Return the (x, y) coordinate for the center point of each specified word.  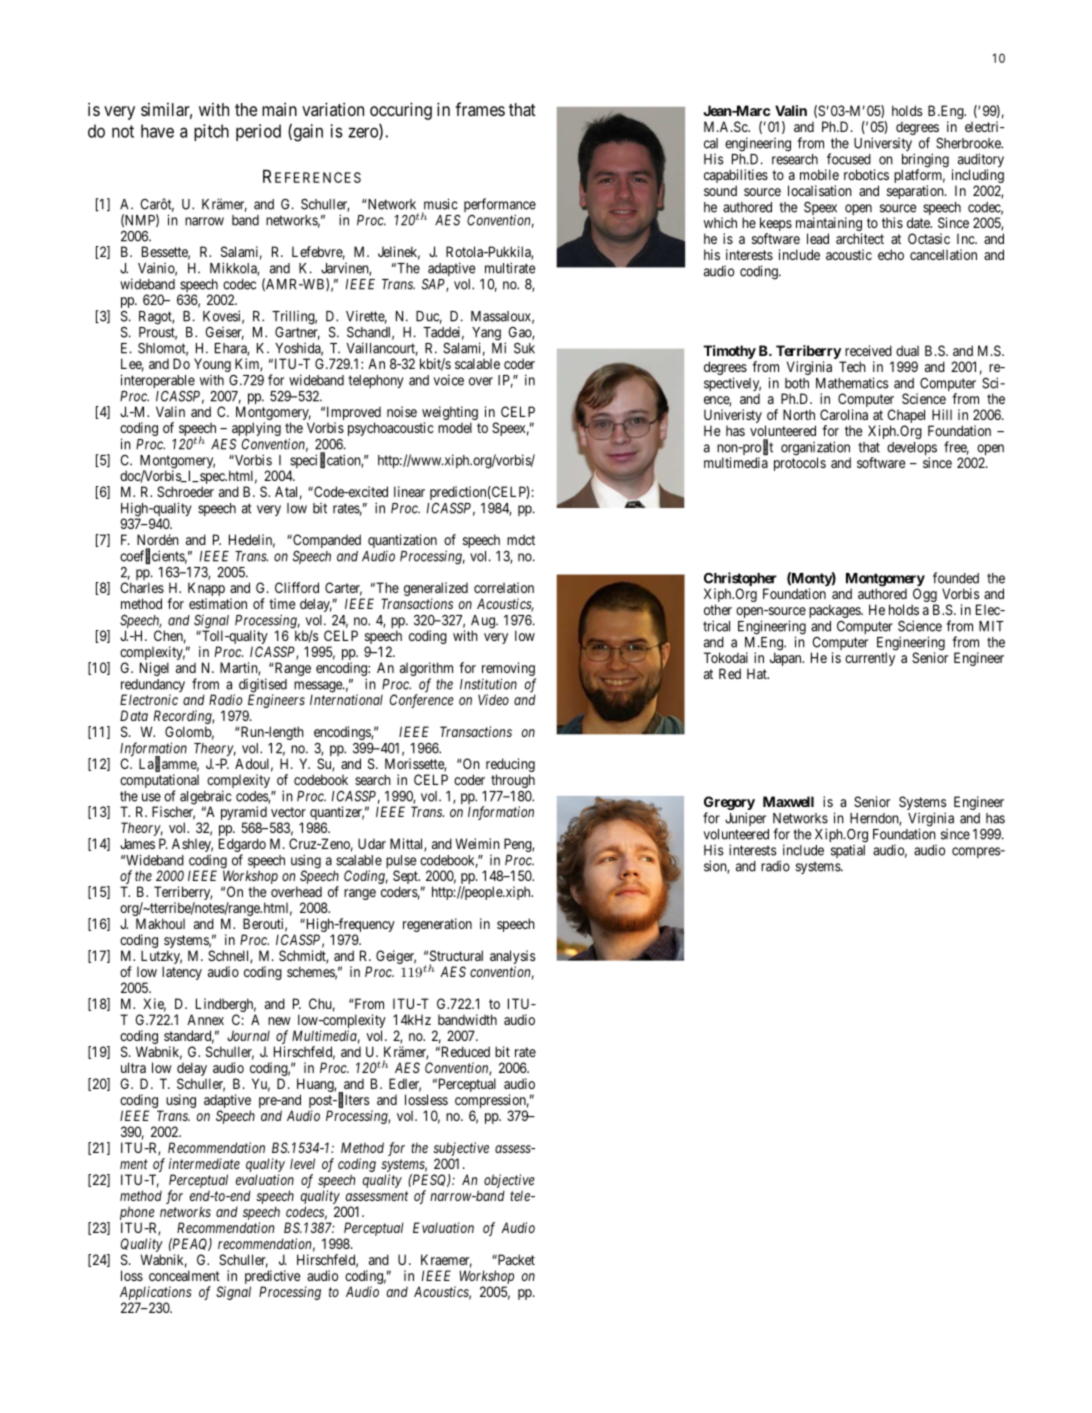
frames (480, 109)
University (884, 145)
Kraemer (446, 1261)
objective (509, 1181)
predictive (272, 1277)
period (258, 132)
